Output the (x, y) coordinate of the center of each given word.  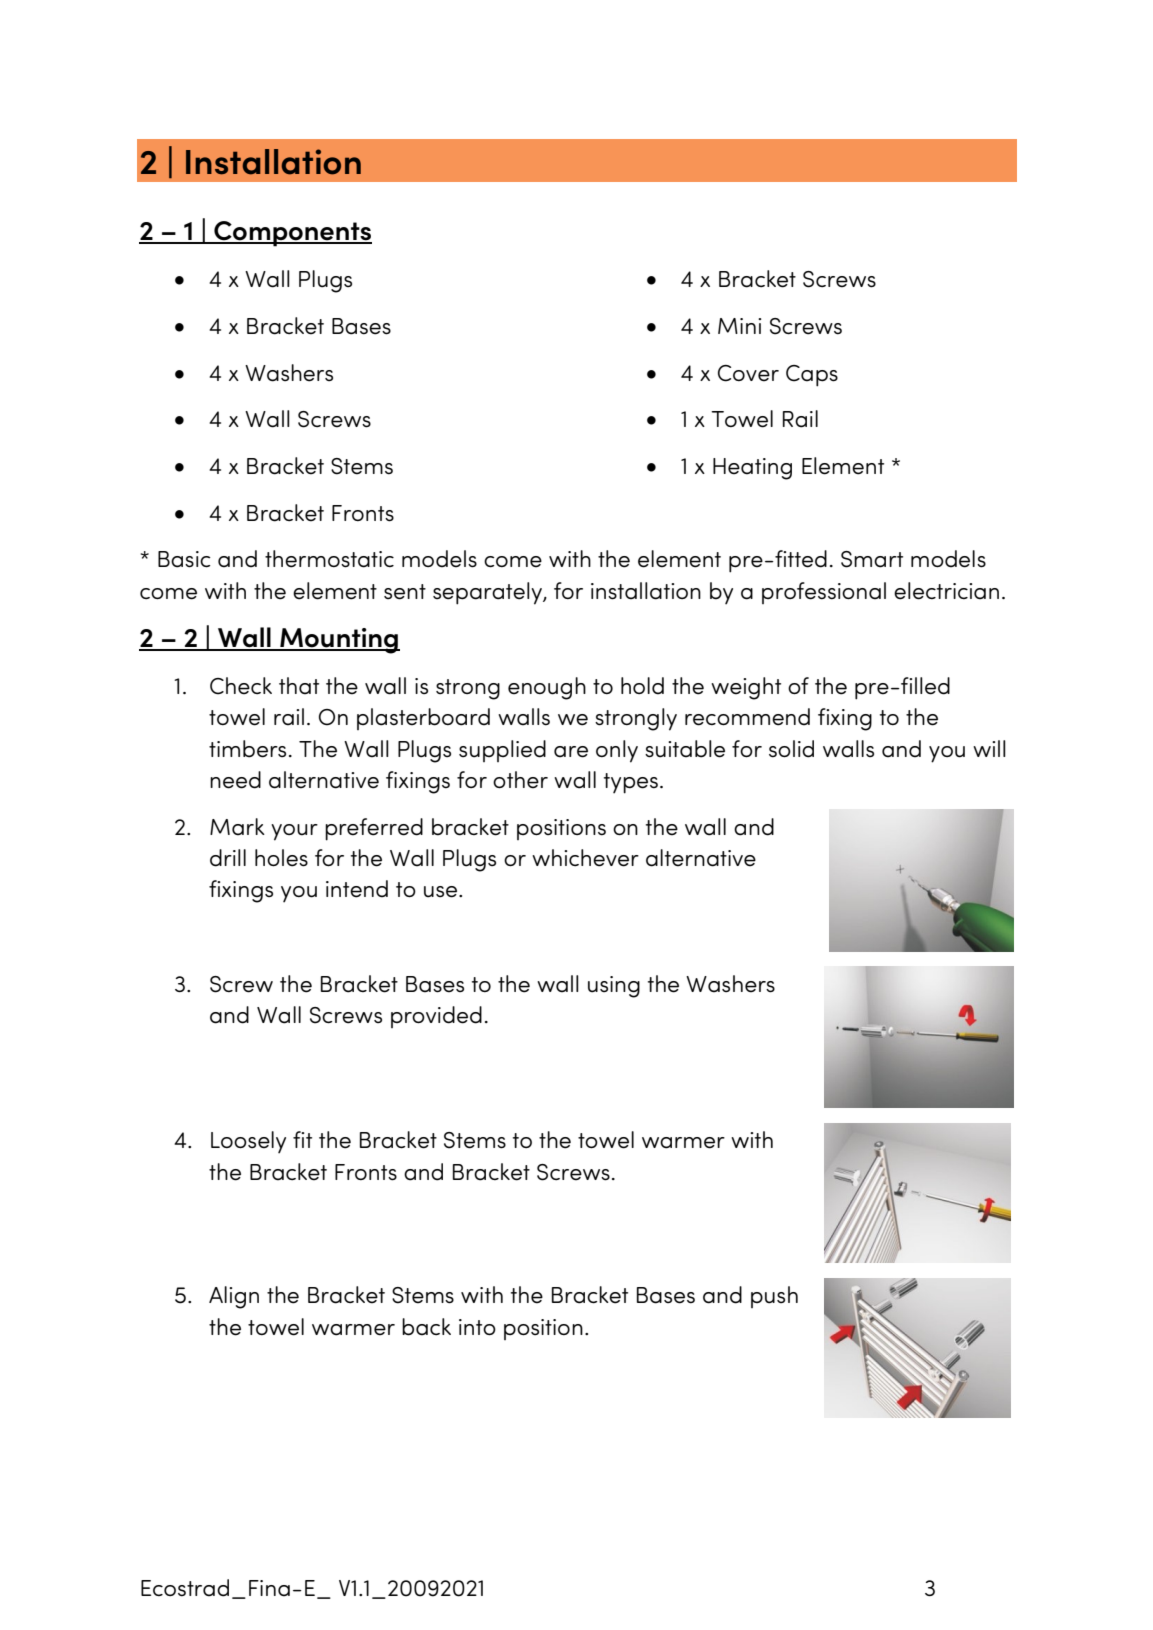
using (614, 987)
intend (357, 889)
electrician (946, 591)
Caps (812, 376)
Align (234, 1297)
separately (488, 593)
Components (292, 234)
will (989, 748)
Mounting (339, 641)
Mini (739, 326)
